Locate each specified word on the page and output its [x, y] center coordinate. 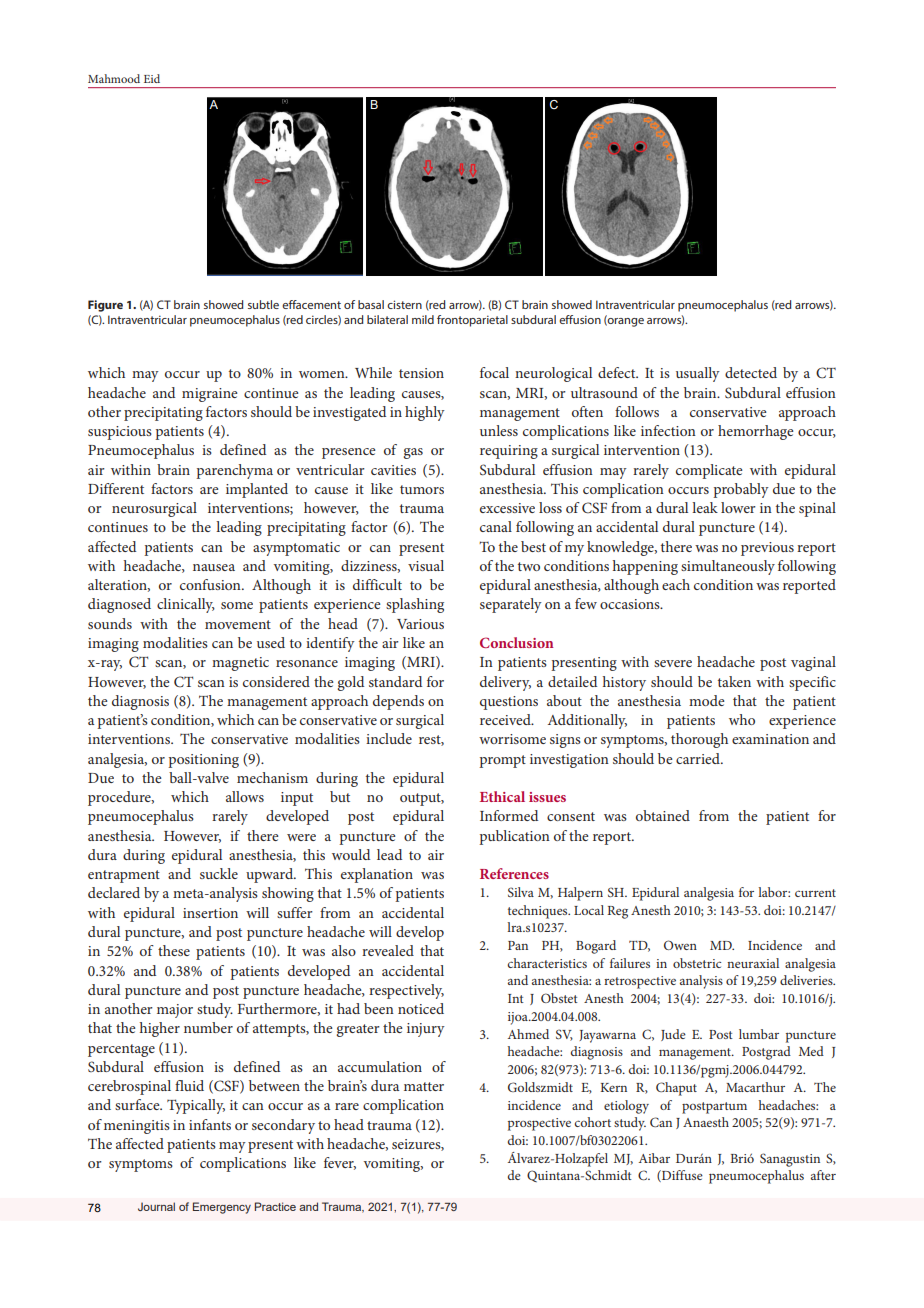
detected [751, 372]
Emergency [222, 1208]
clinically [186, 605]
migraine [209, 395]
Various [420, 624]
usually [698, 374]
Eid [152, 78]
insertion [210, 913]
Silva [521, 892]
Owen [680, 945]
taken [734, 681]
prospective [539, 1124]
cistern [404, 304]
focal [494, 372]
